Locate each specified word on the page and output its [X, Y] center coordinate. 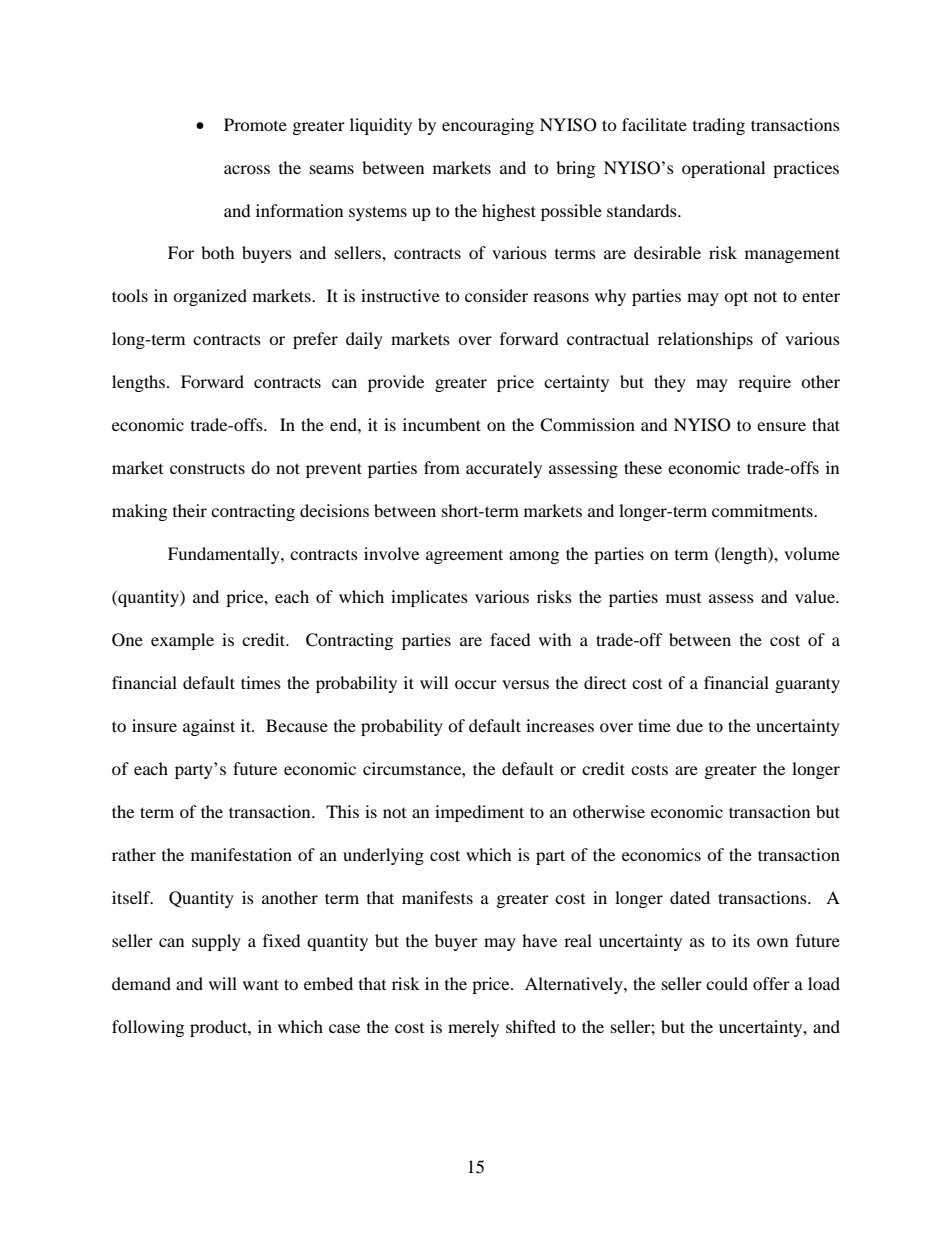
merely [473, 1028]
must [683, 598]
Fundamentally [225, 555]
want [261, 984]
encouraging [488, 126]
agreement [464, 556]
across [247, 169]
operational [723, 169]
